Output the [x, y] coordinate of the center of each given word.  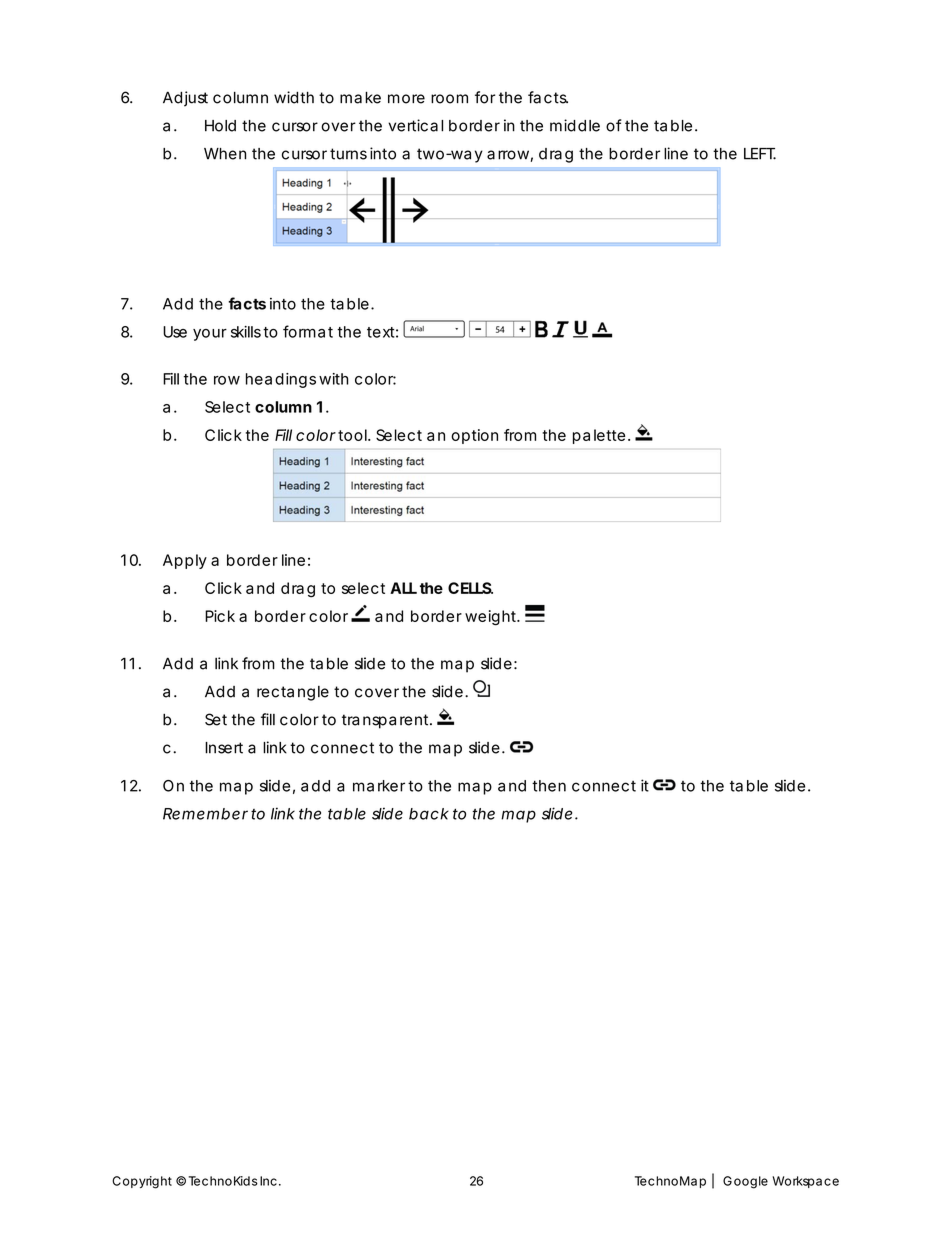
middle [575, 125]
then [549, 786]
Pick [220, 616]
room [449, 99]
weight [492, 618]
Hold [220, 126]
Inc [268, 1181]
